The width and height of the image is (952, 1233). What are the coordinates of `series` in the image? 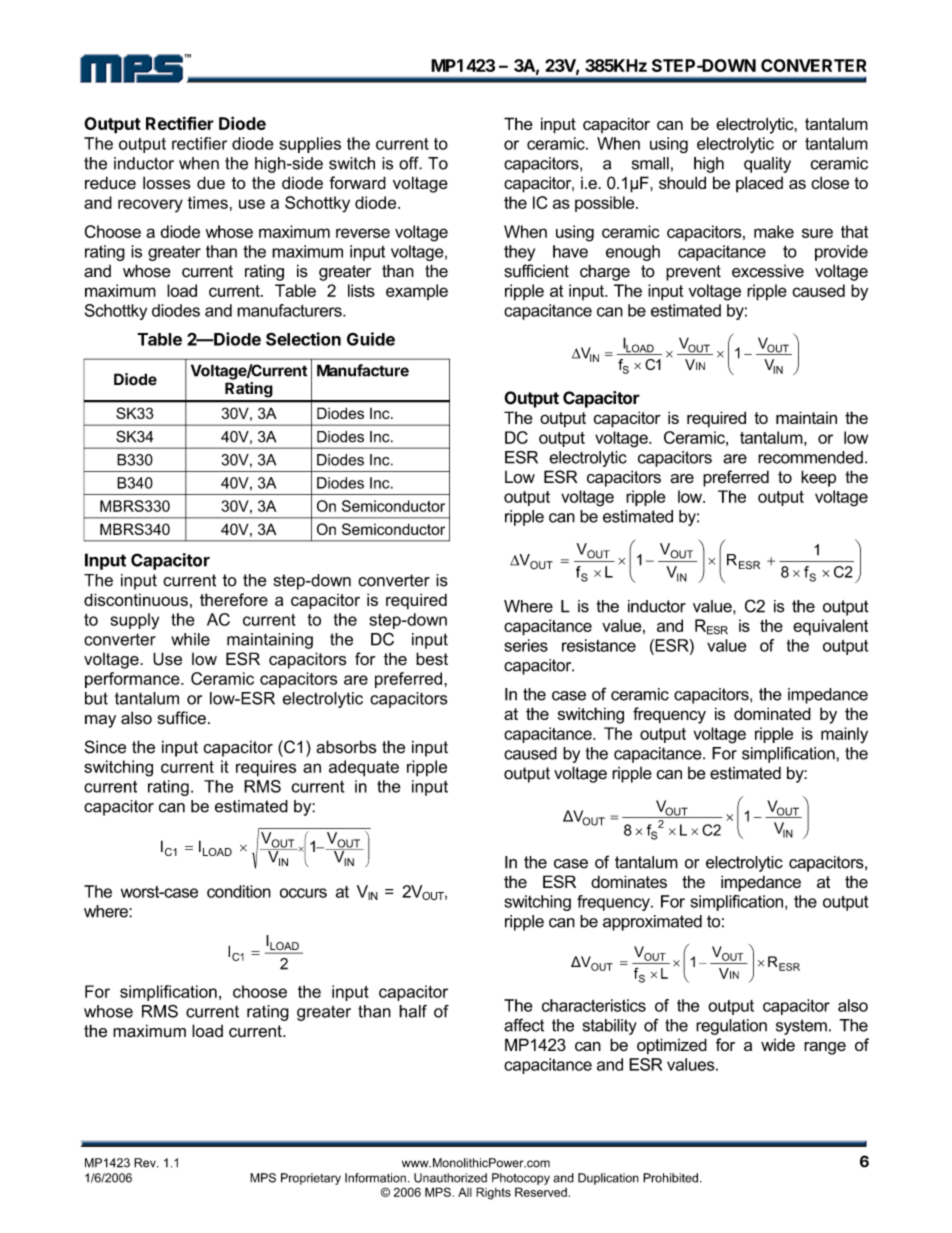 It's located at (526, 645).
